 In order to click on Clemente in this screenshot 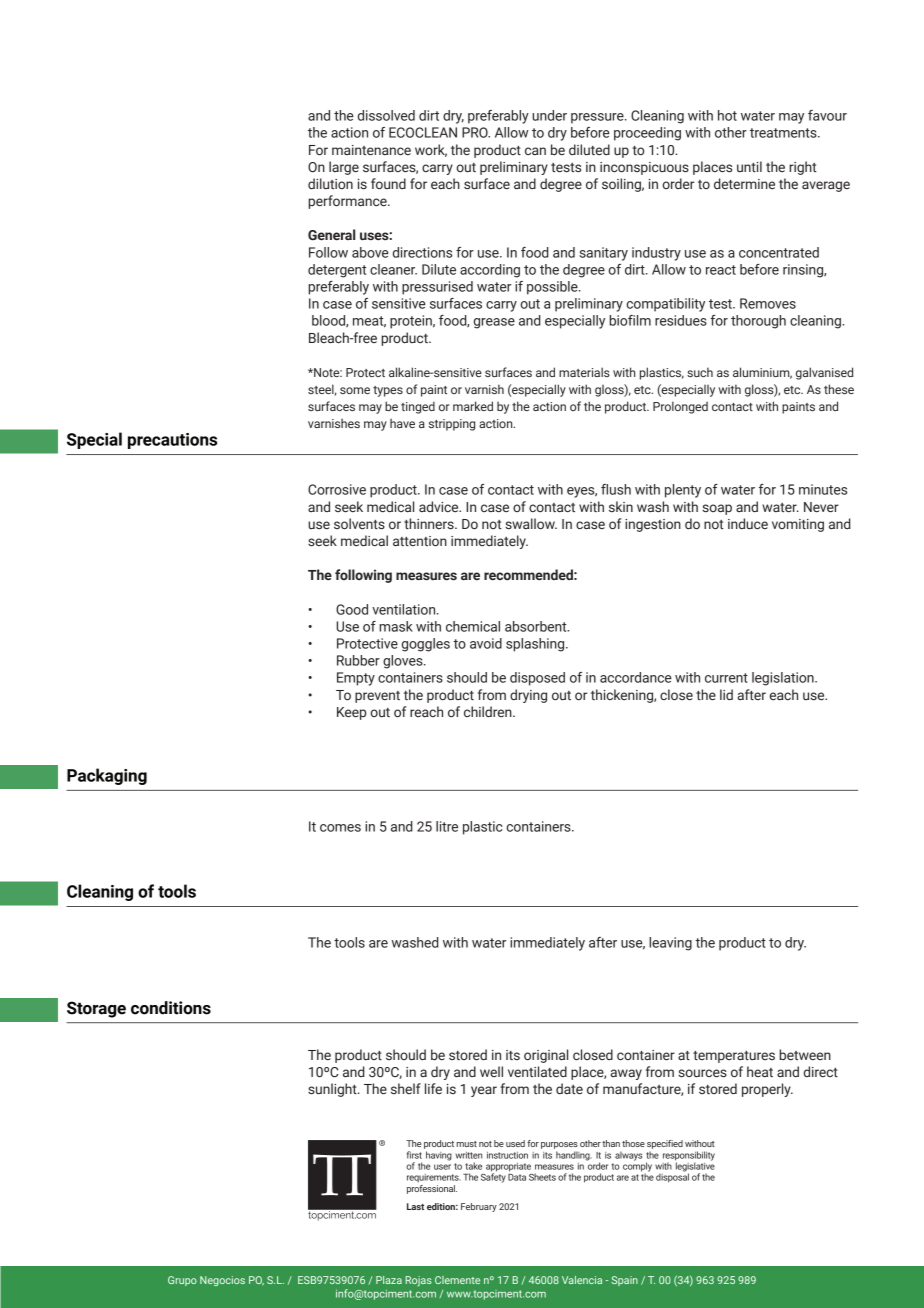, I will do `click(457, 1280)`.
